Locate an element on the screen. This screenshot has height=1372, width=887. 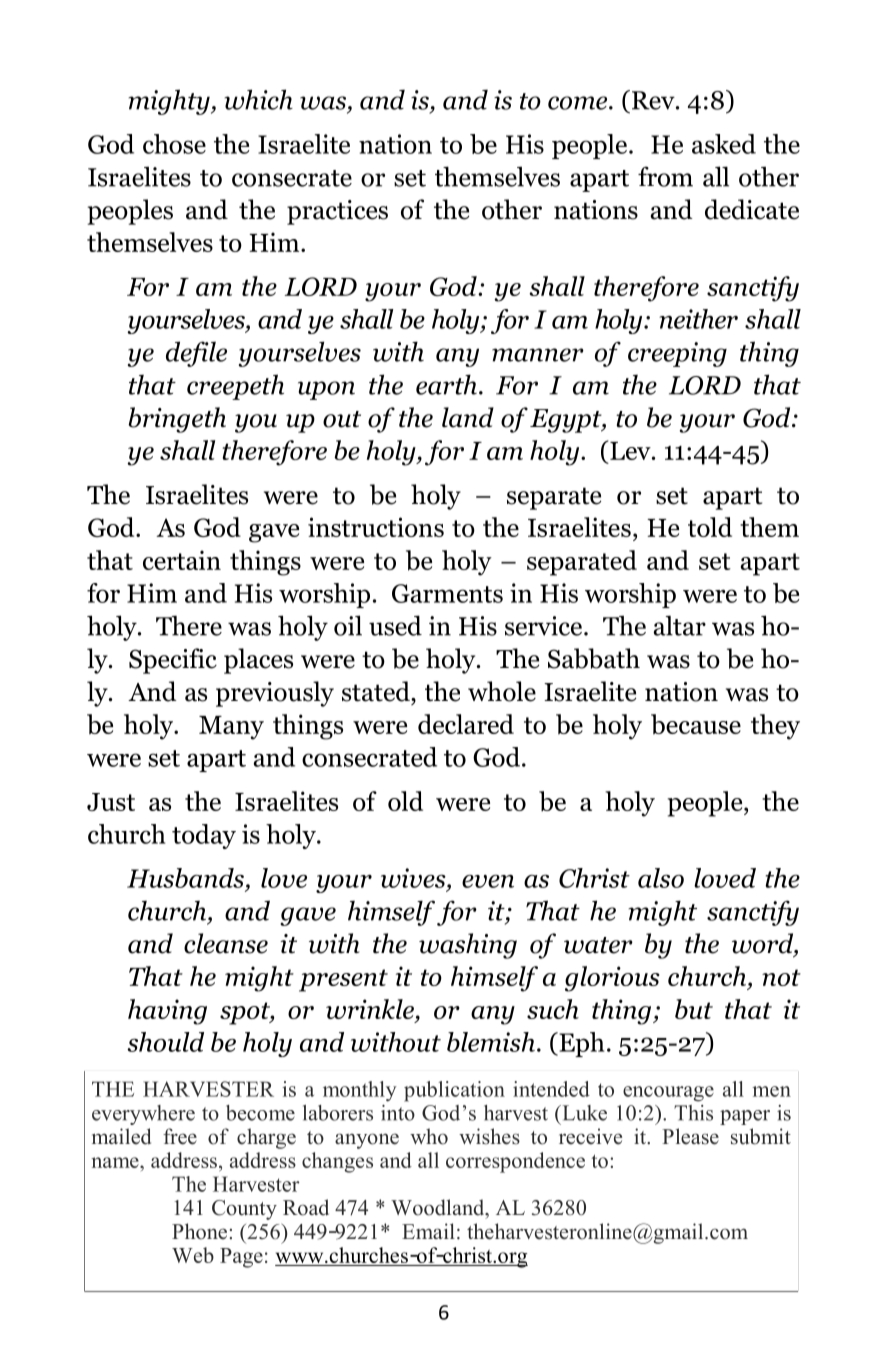
Many is located at coordinates (231, 728).
